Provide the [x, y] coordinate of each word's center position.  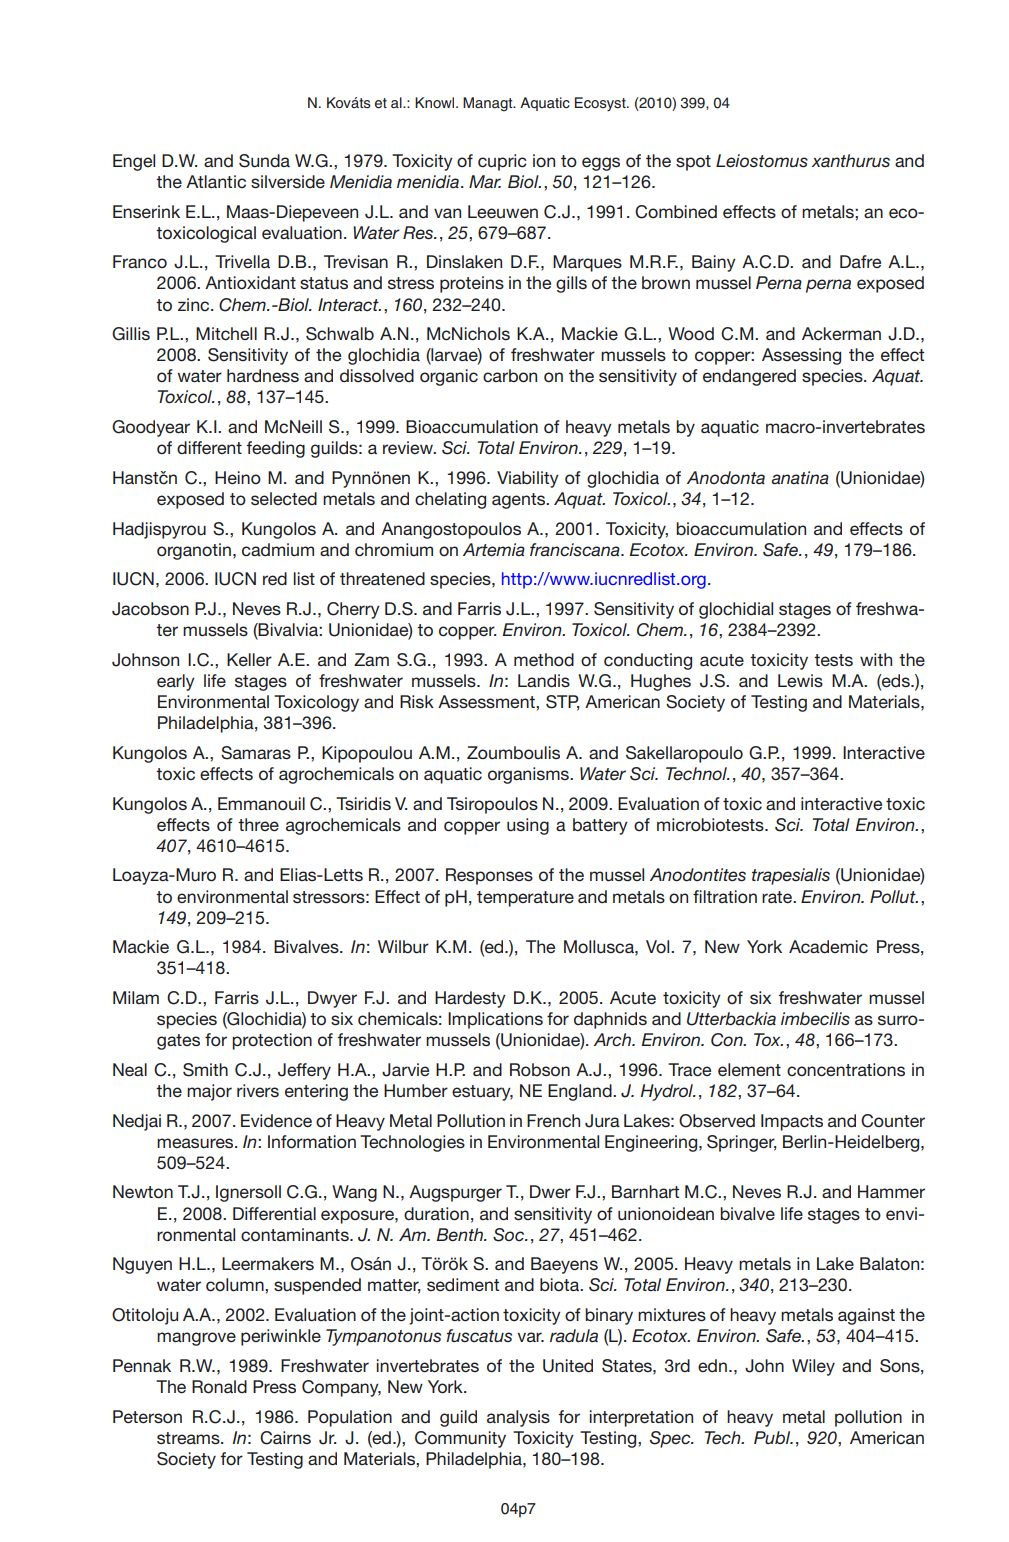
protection [272, 1041]
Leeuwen [503, 211]
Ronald [219, 1387]
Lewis [800, 680]
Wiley [813, 1367]
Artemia [494, 549]
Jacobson [150, 609]
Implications [495, 1020]
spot [693, 163]
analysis [518, 1418]
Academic [828, 947]
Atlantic [216, 181]
